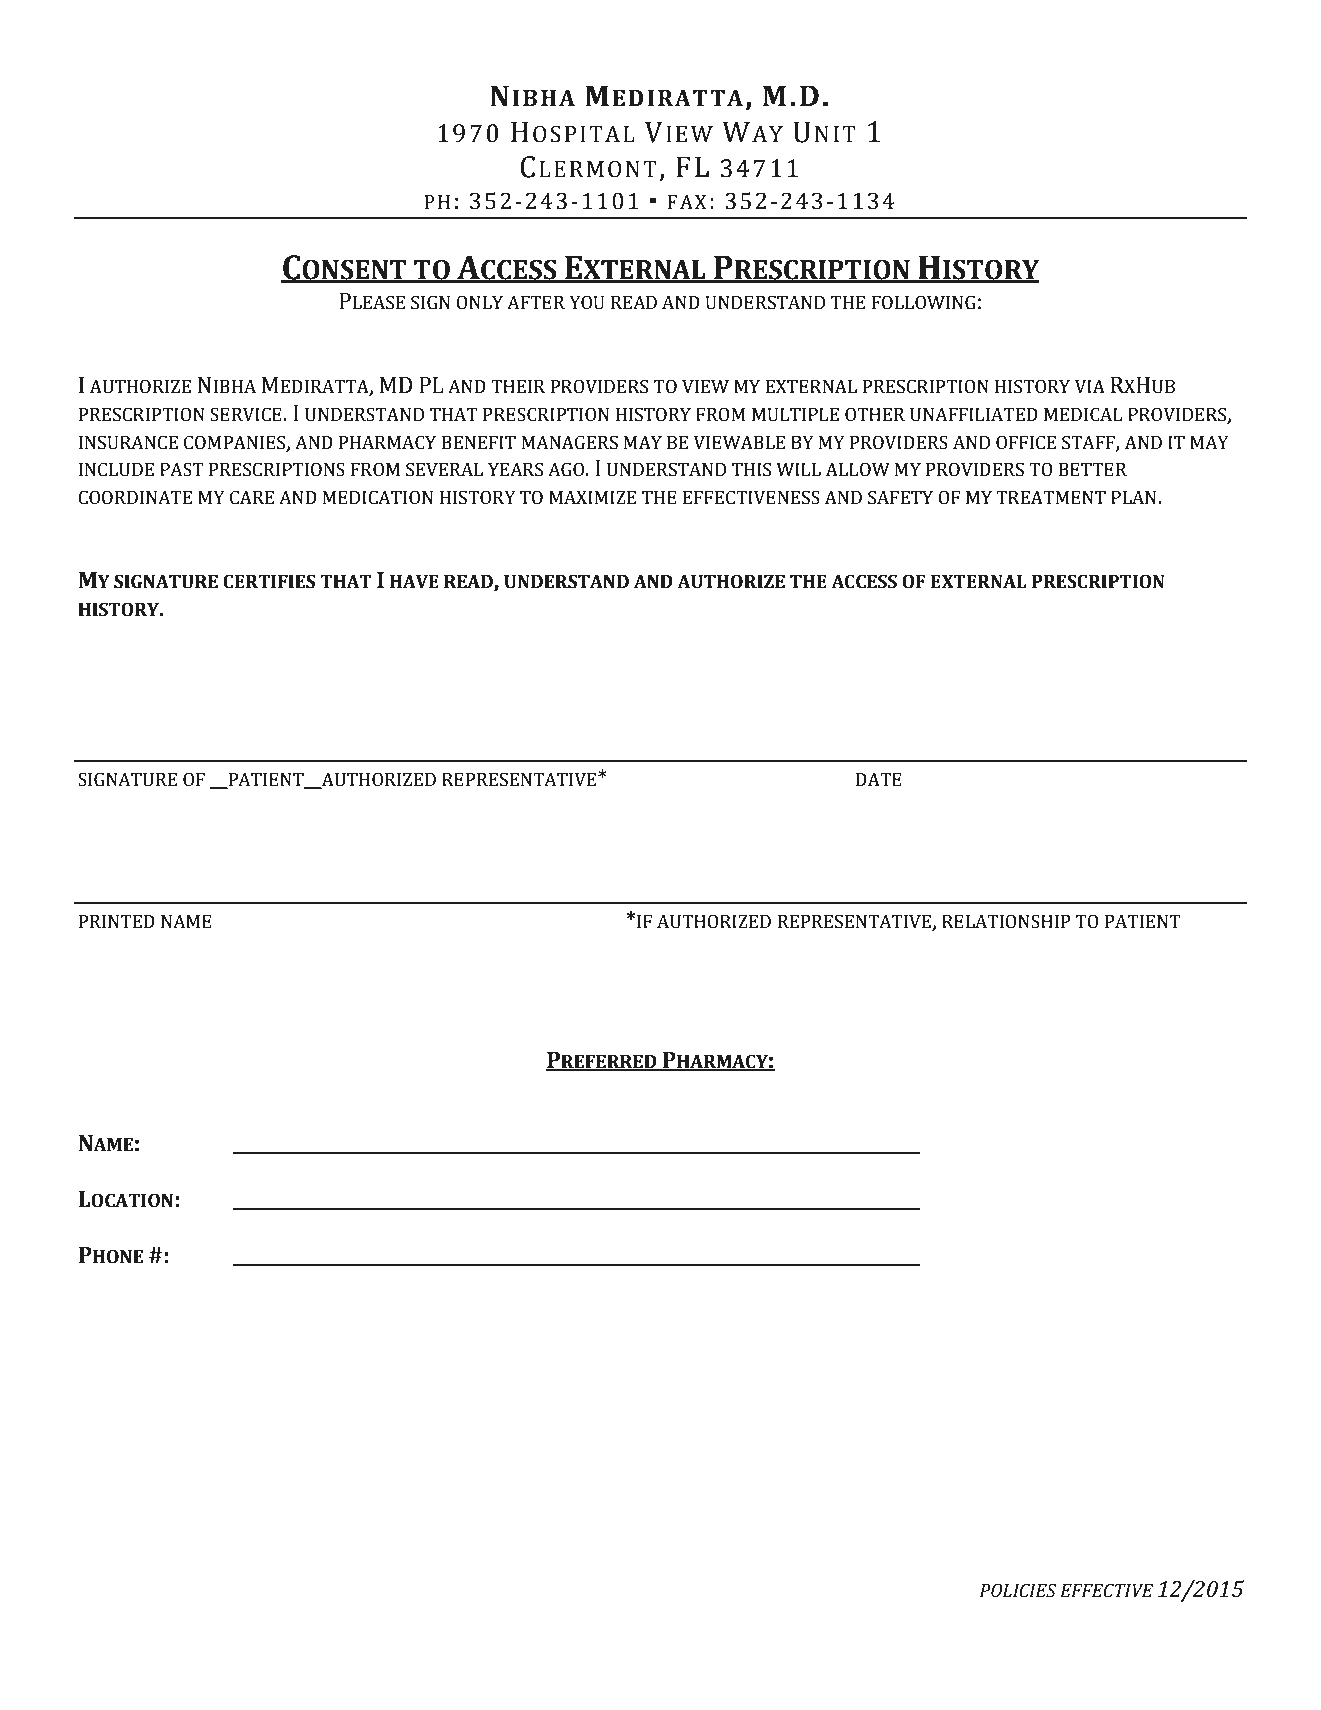 The height and width of the page is (1710, 1321). I want to click on INSURANCE, so click(128, 442).
